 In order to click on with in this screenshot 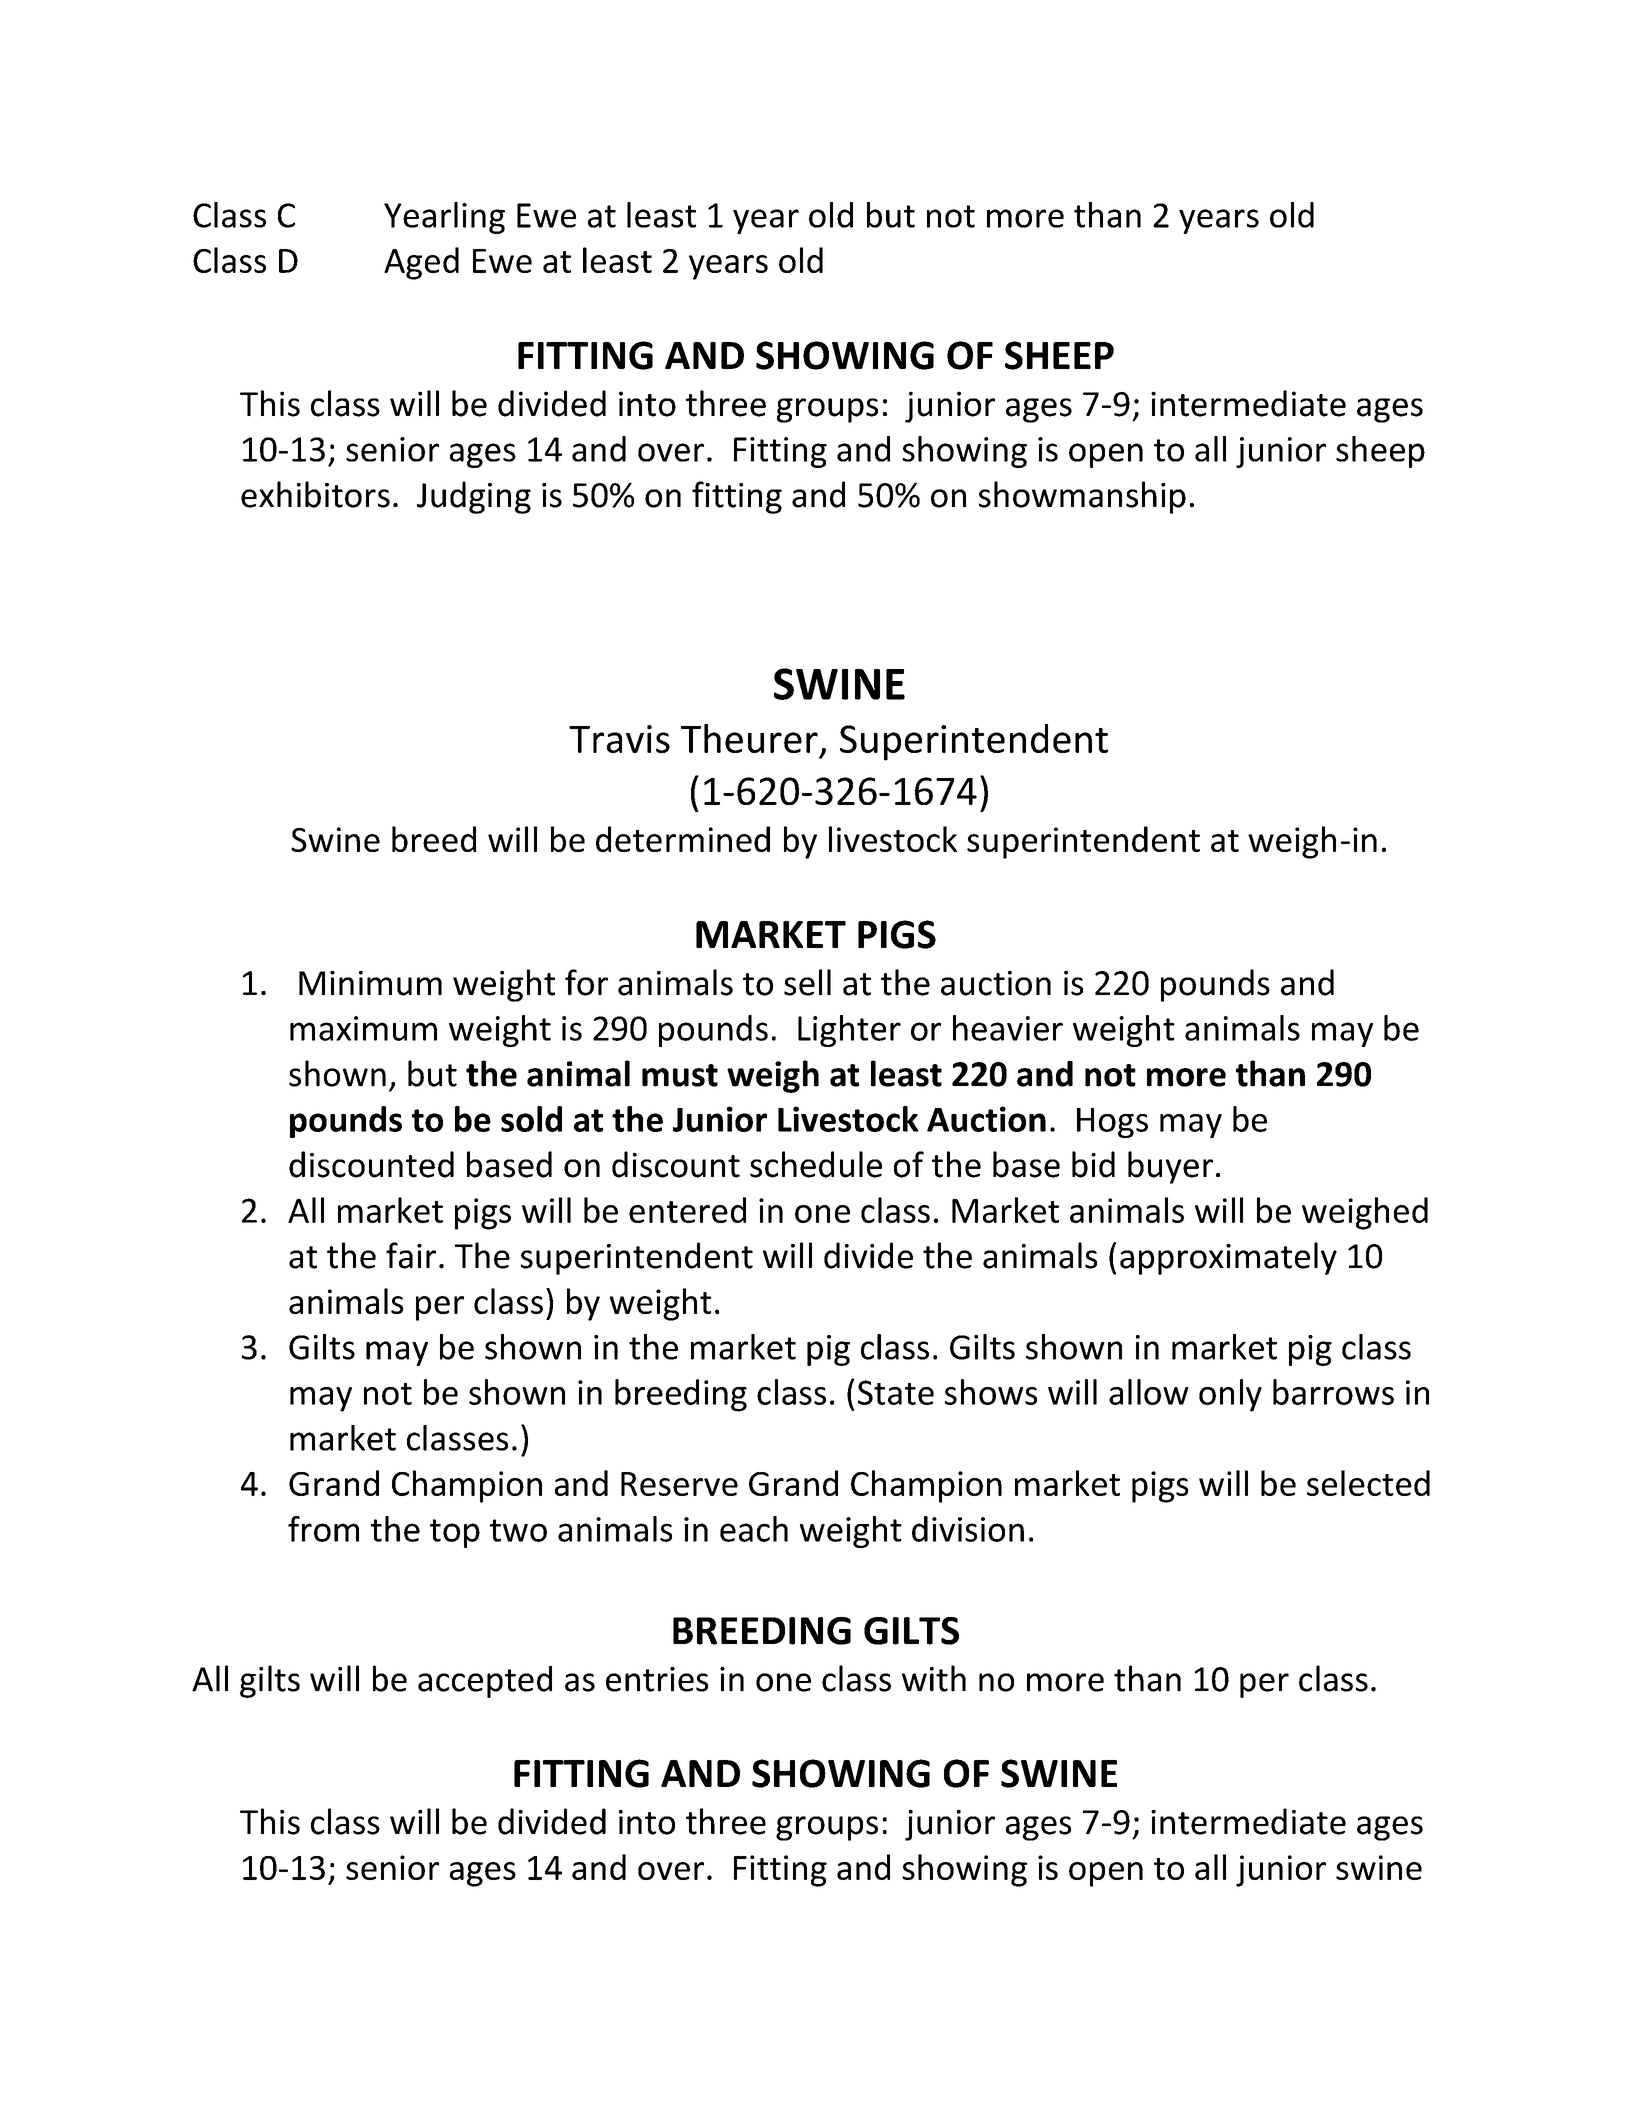, I will do `click(934, 1678)`.
